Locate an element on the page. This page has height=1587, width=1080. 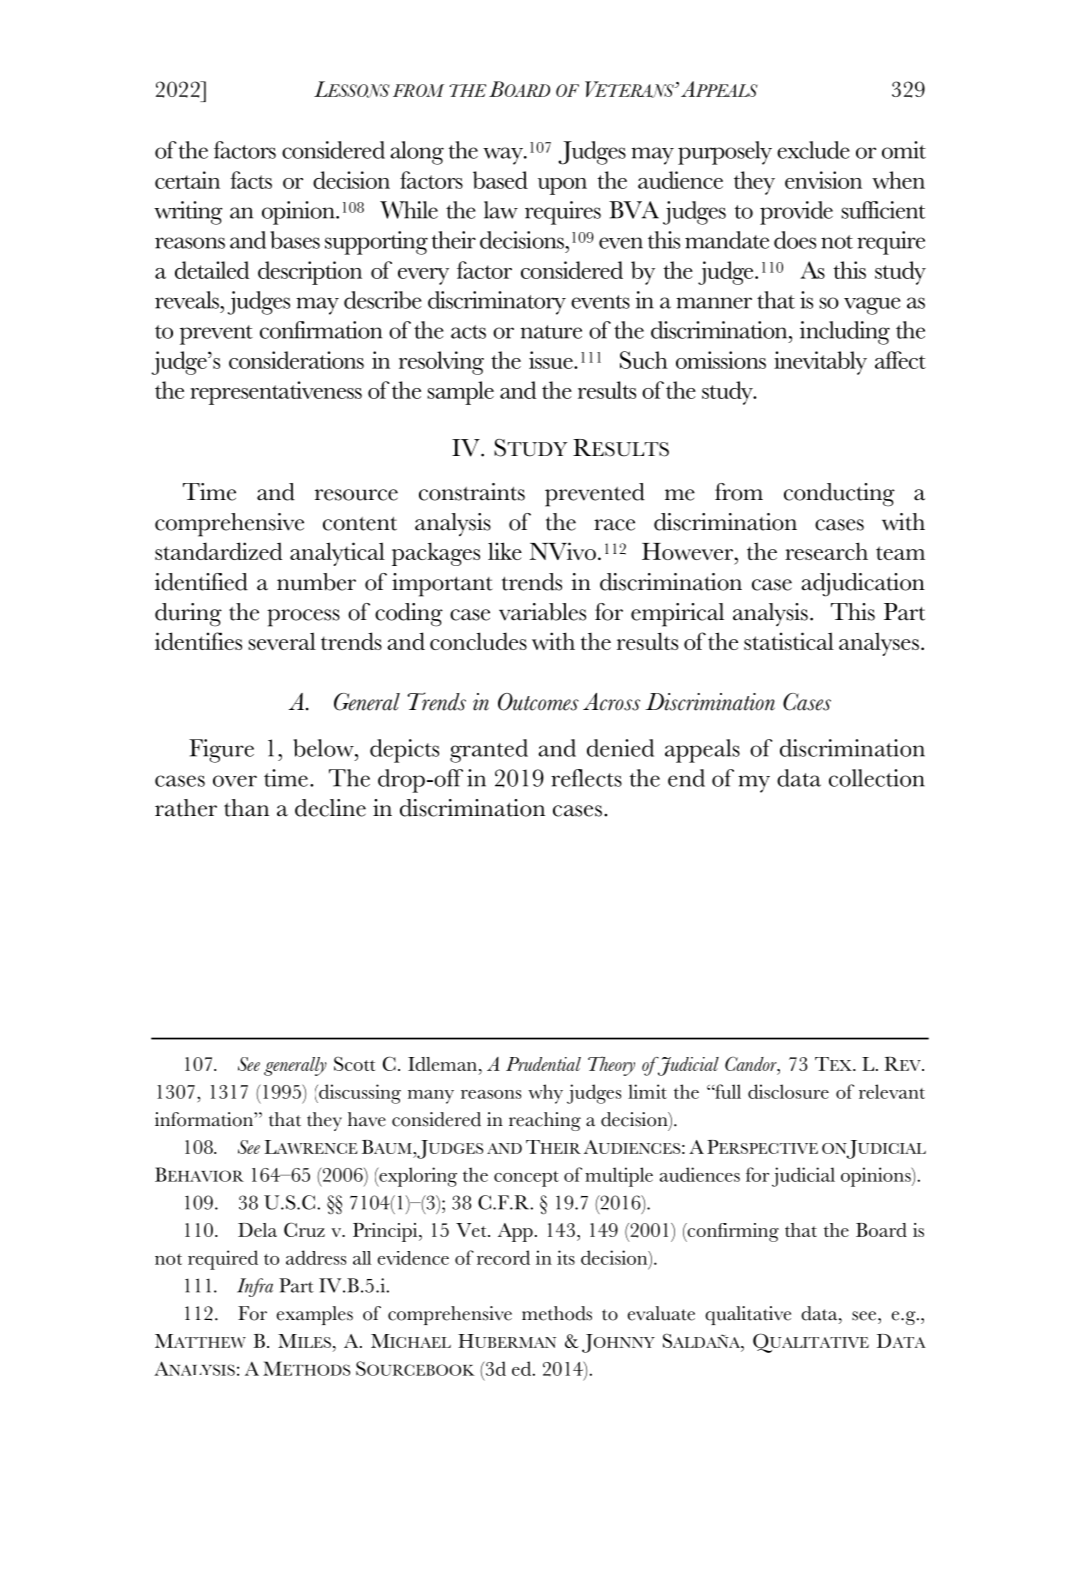
bases is located at coordinates (295, 240).
